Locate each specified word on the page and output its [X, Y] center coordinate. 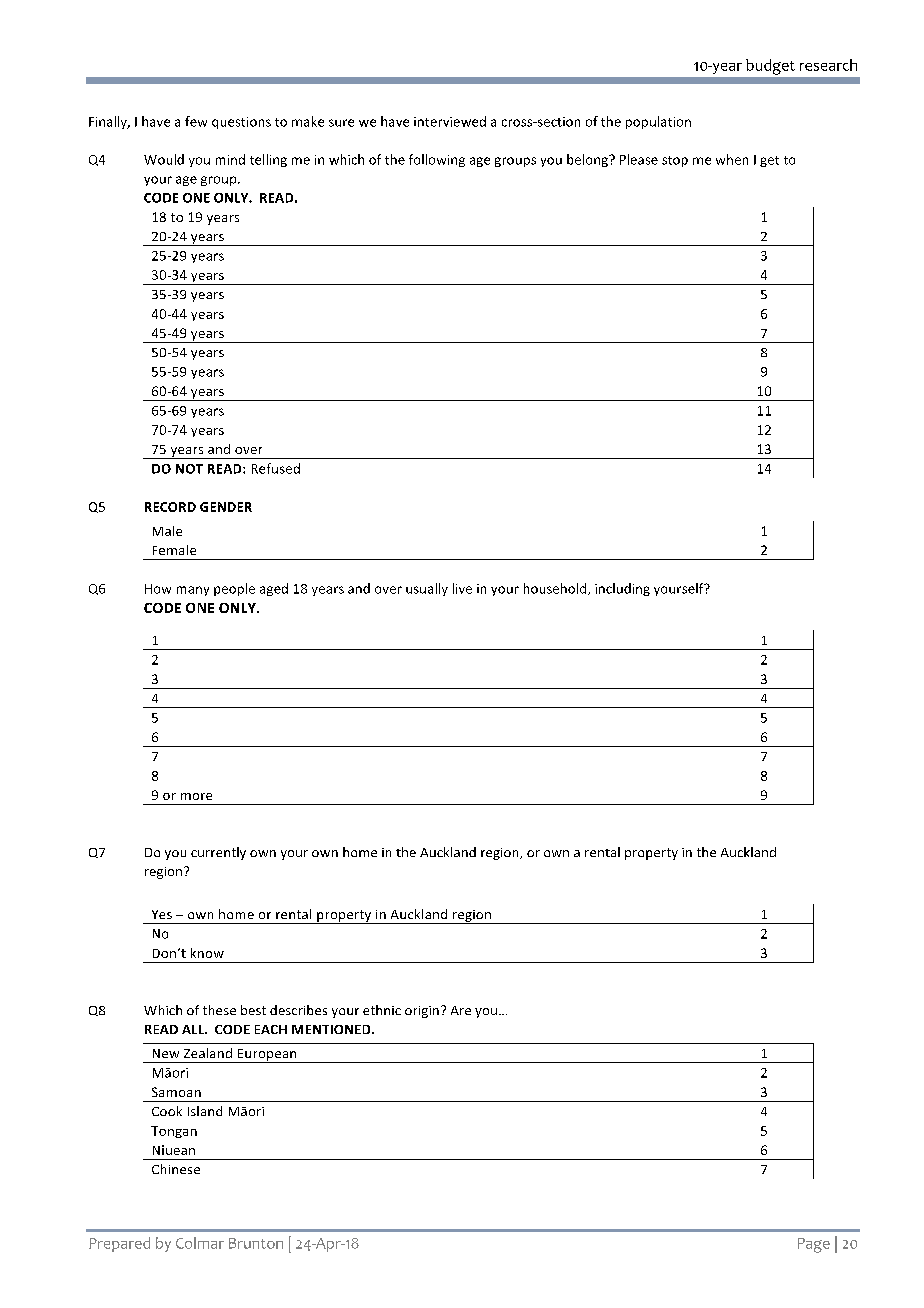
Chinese [176, 1169]
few [196, 121]
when [732, 159]
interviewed [450, 121]
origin [422, 1012]
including [622, 589]
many [193, 591]
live [462, 588]
